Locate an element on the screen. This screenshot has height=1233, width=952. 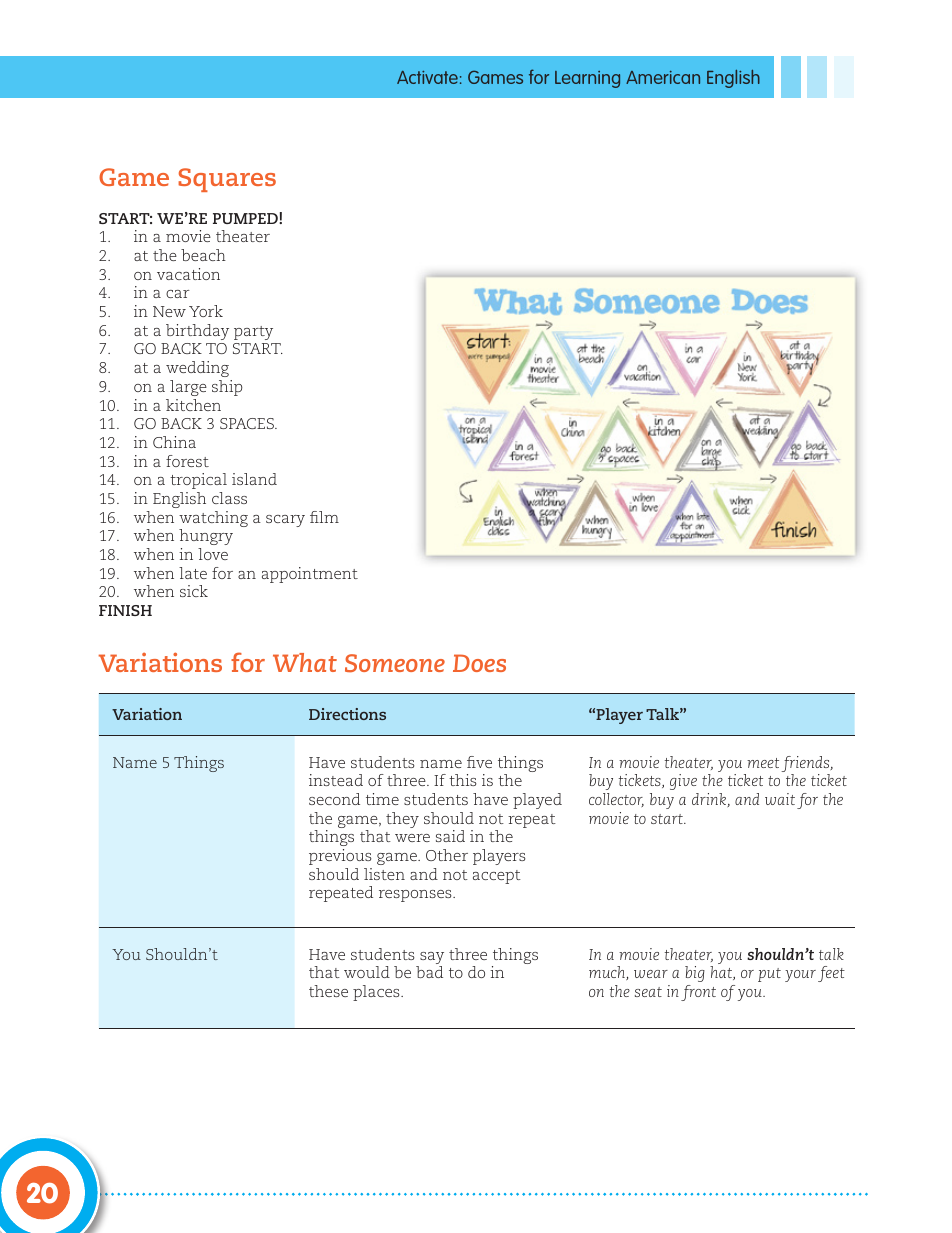
ship is located at coordinates (227, 388).
